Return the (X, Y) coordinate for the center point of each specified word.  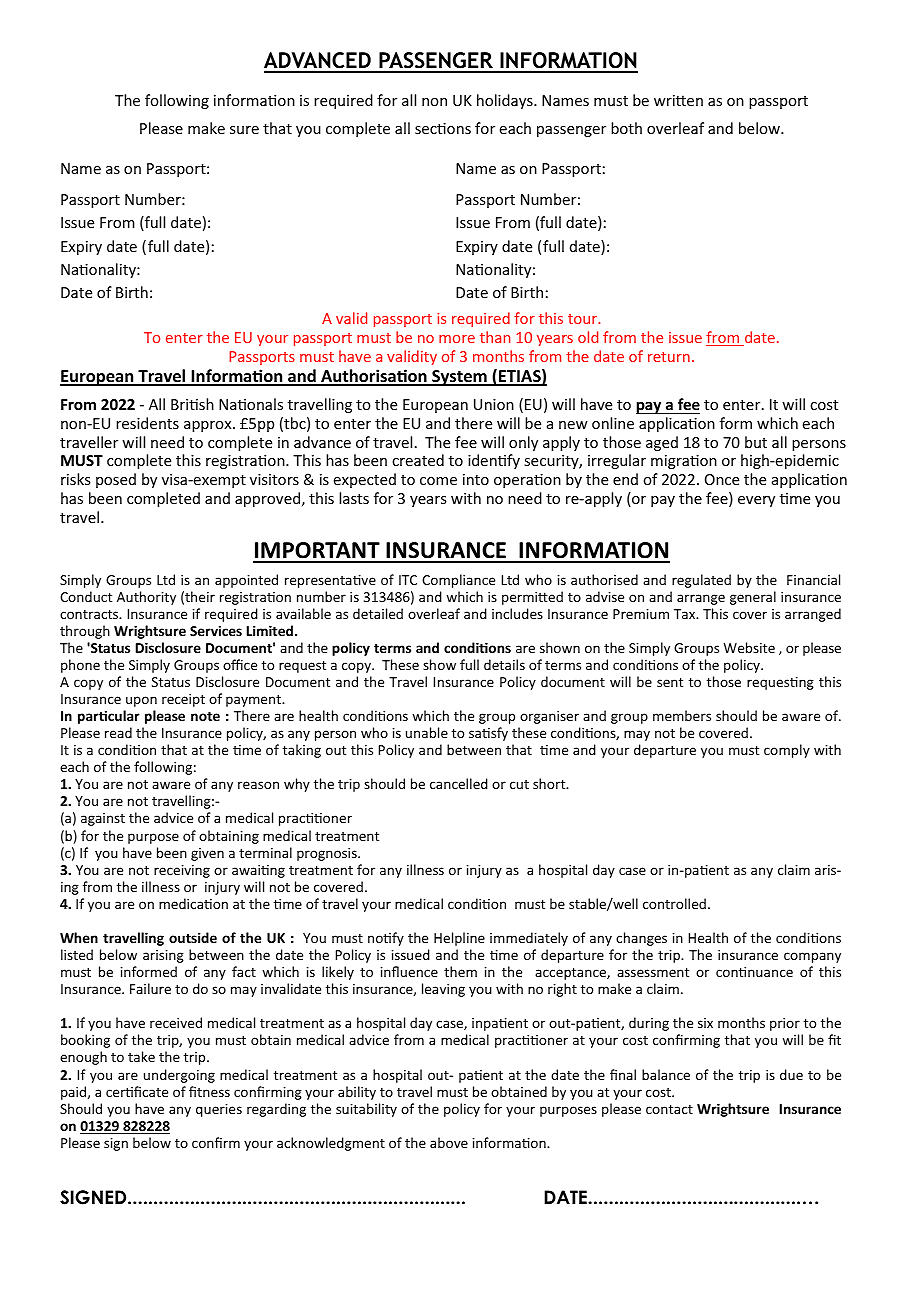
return (669, 357)
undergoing (179, 1076)
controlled (674, 903)
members (682, 715)
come (438, 481)
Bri (181, 404)
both (626, 128)
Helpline (459, 939)
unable (427, 732)
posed (116, 480)
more (457, 339)
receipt (183, 700)
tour (584, 319)
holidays (506, 101)
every (756, 501)
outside (193, 937)
